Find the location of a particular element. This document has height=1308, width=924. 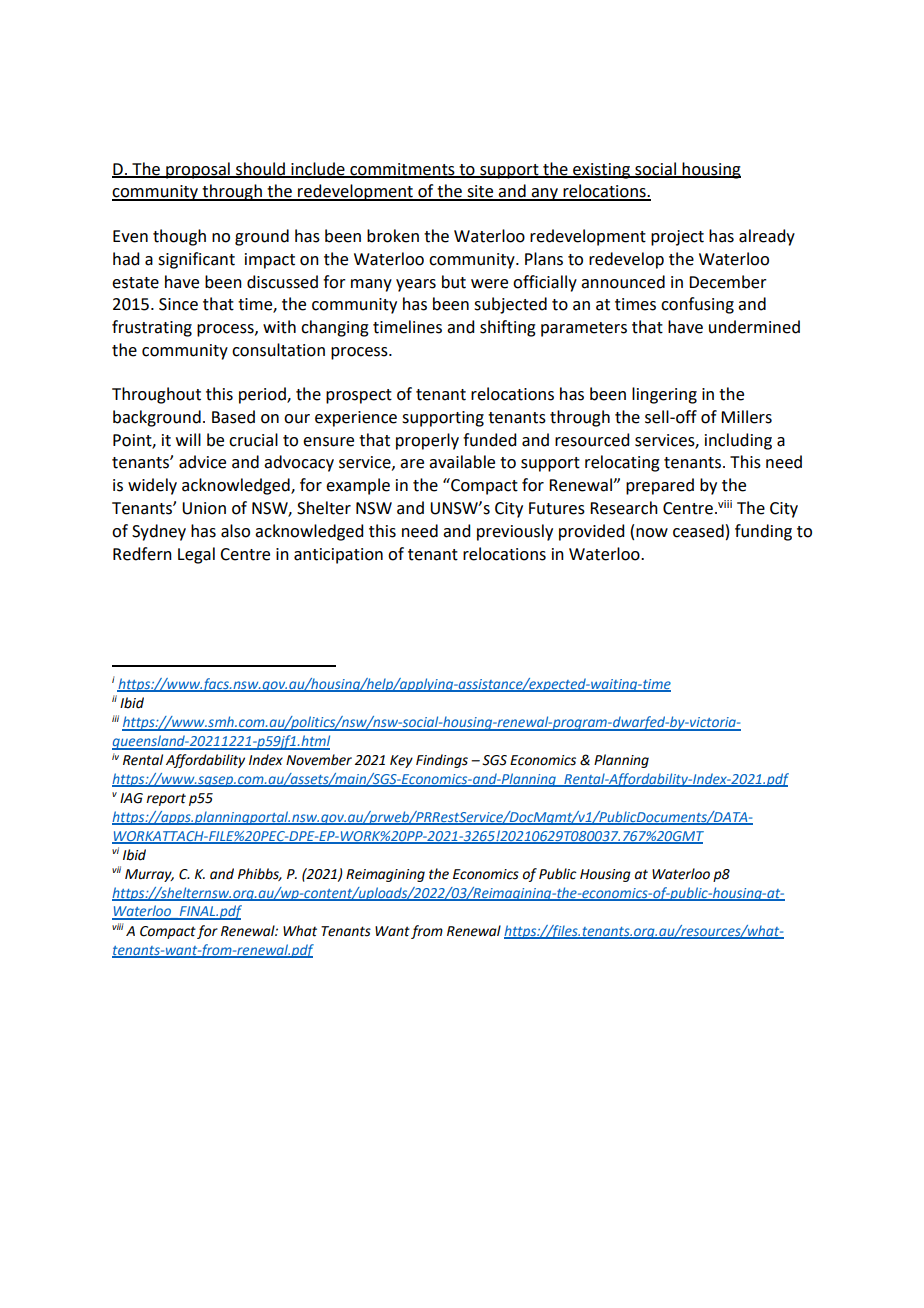

proposal is located at coordinates (198, 170).
